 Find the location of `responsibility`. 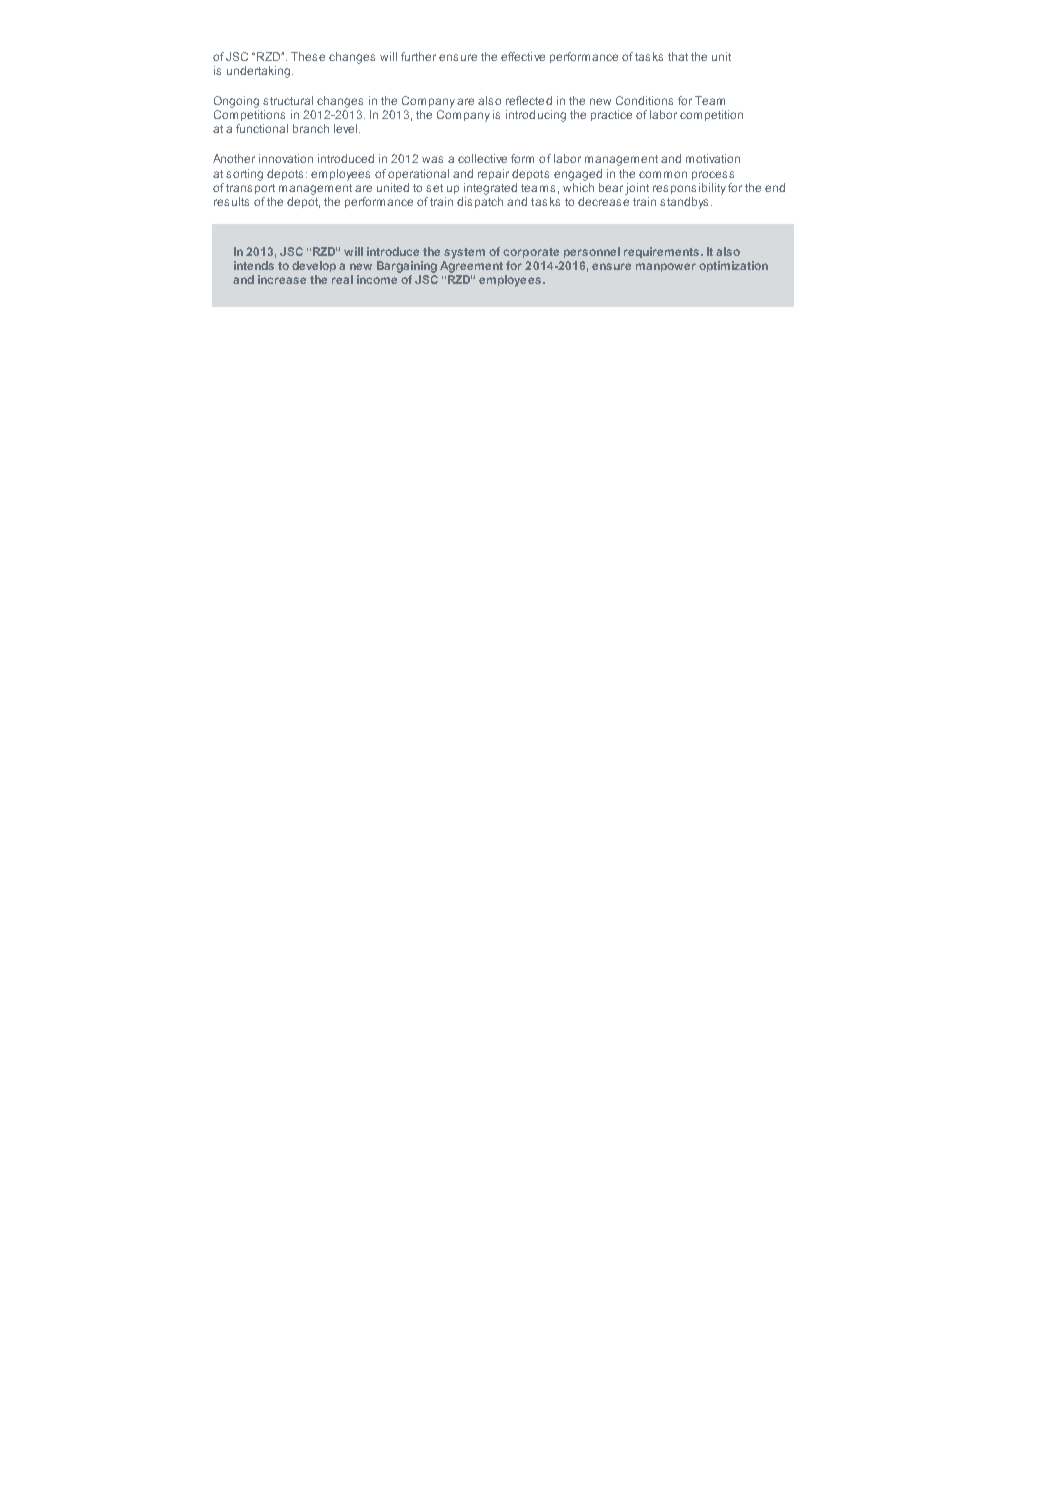

responsibility is located at coordinates (689, 189).
